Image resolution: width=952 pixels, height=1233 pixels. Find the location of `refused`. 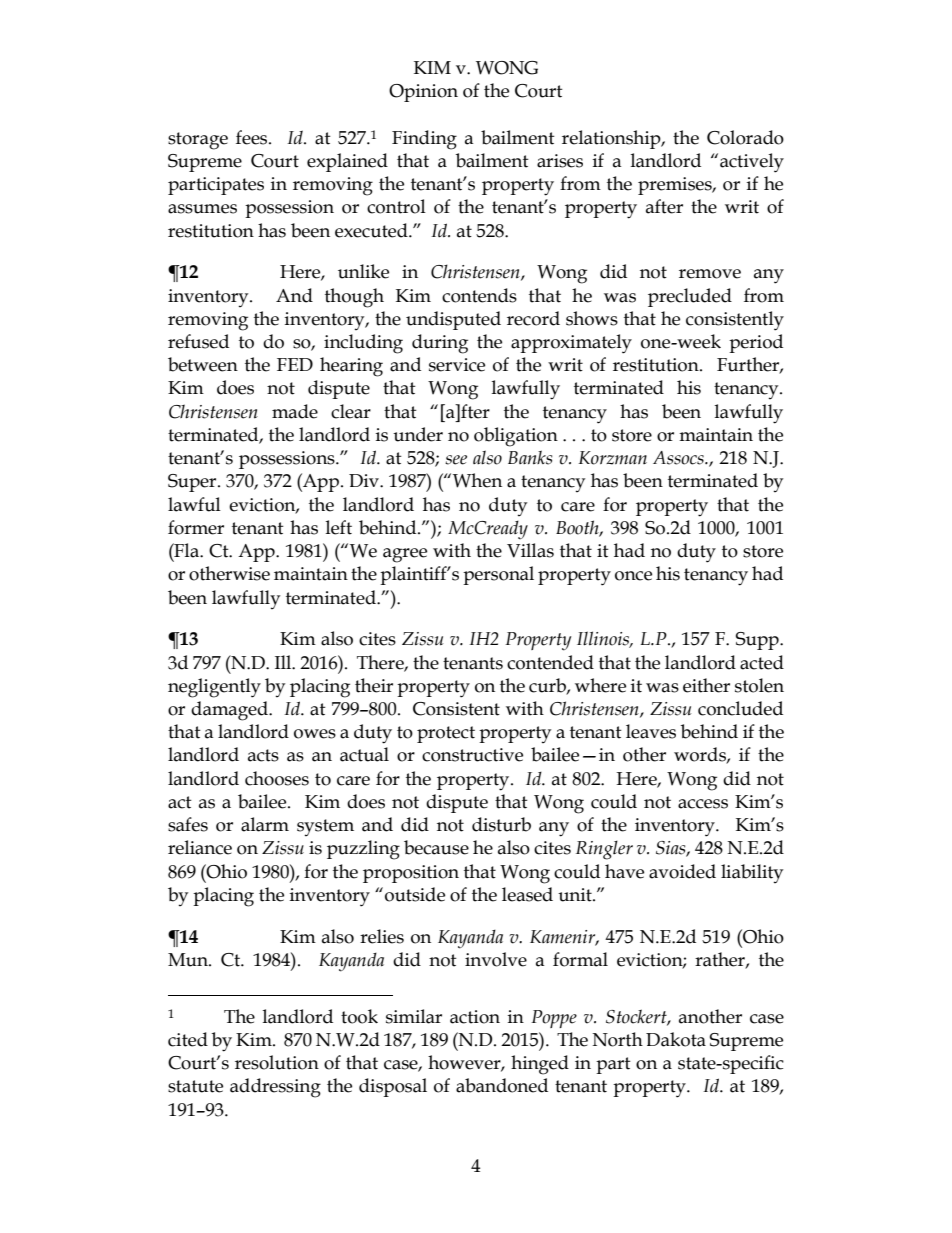

refused is located at coordinates (198, 341).
